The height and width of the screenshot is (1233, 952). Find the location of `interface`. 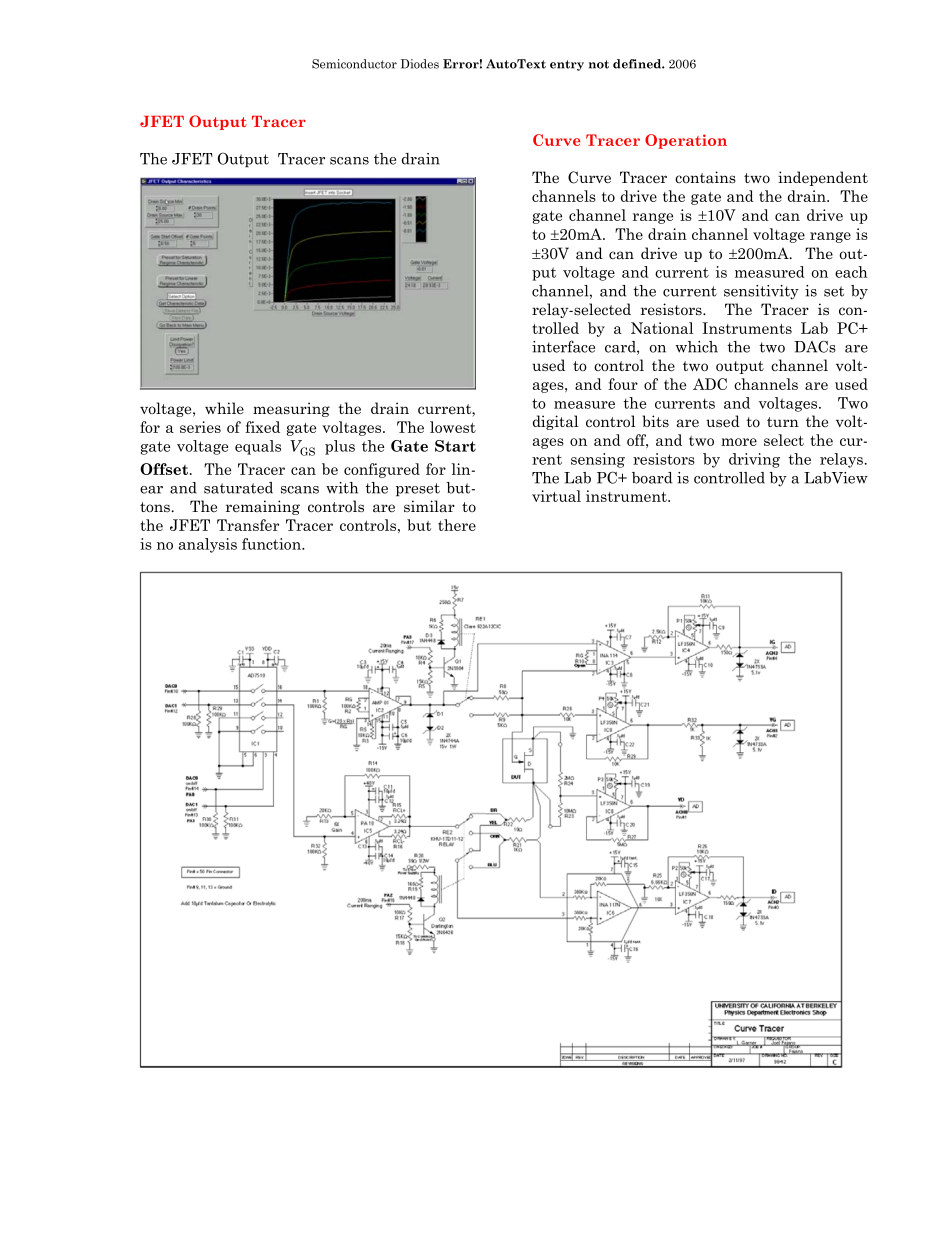

interface is located at coordinates (563, 346).
